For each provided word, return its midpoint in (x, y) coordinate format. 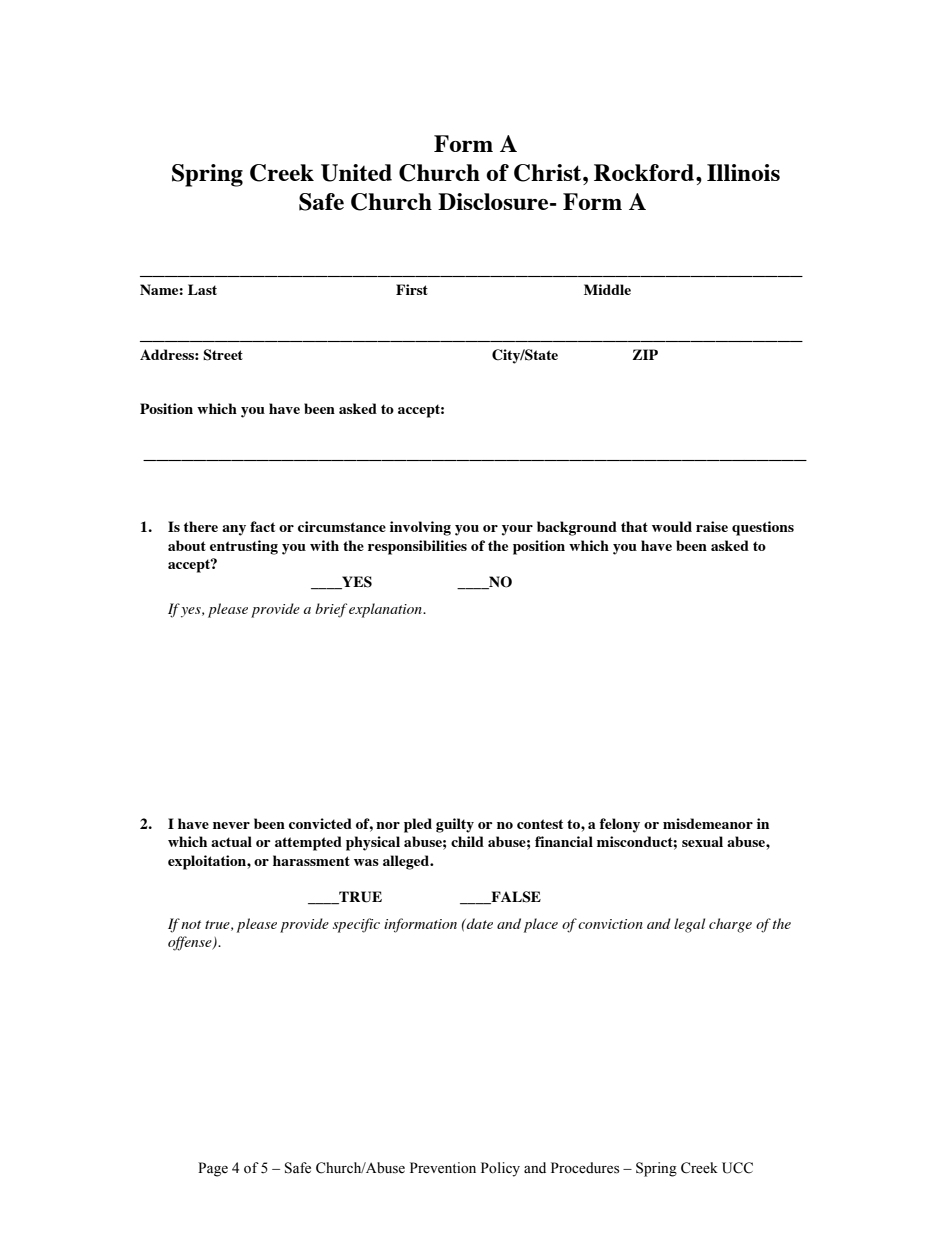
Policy (500, 1169)
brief (331, 610)
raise (712, 526)
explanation (386, 610)
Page (213, 1169)
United (356, 173)
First (412, 289)
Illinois (743, 172)
